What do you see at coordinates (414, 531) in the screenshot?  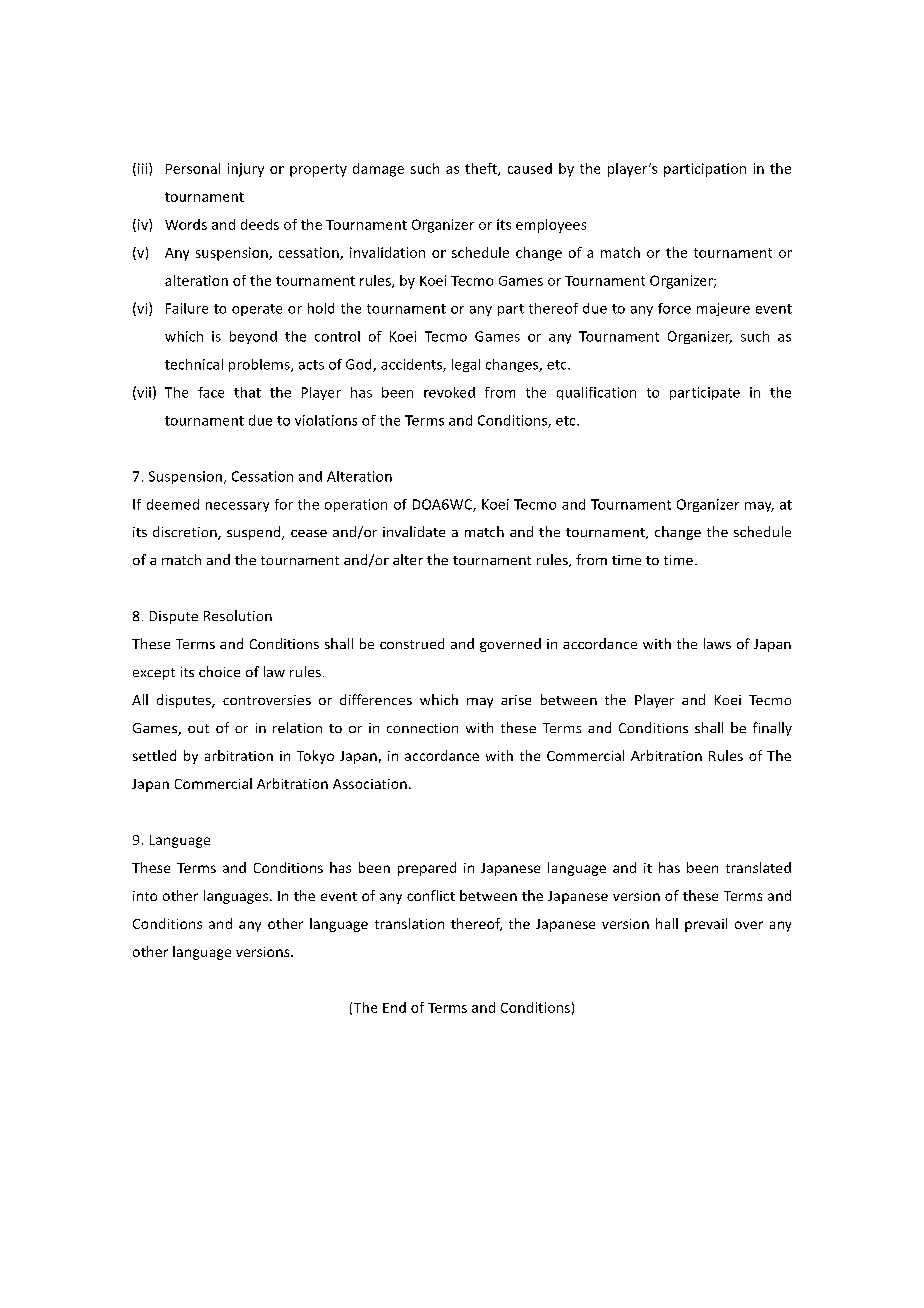 I see `invalidate` at bounding box center [414, 531].
